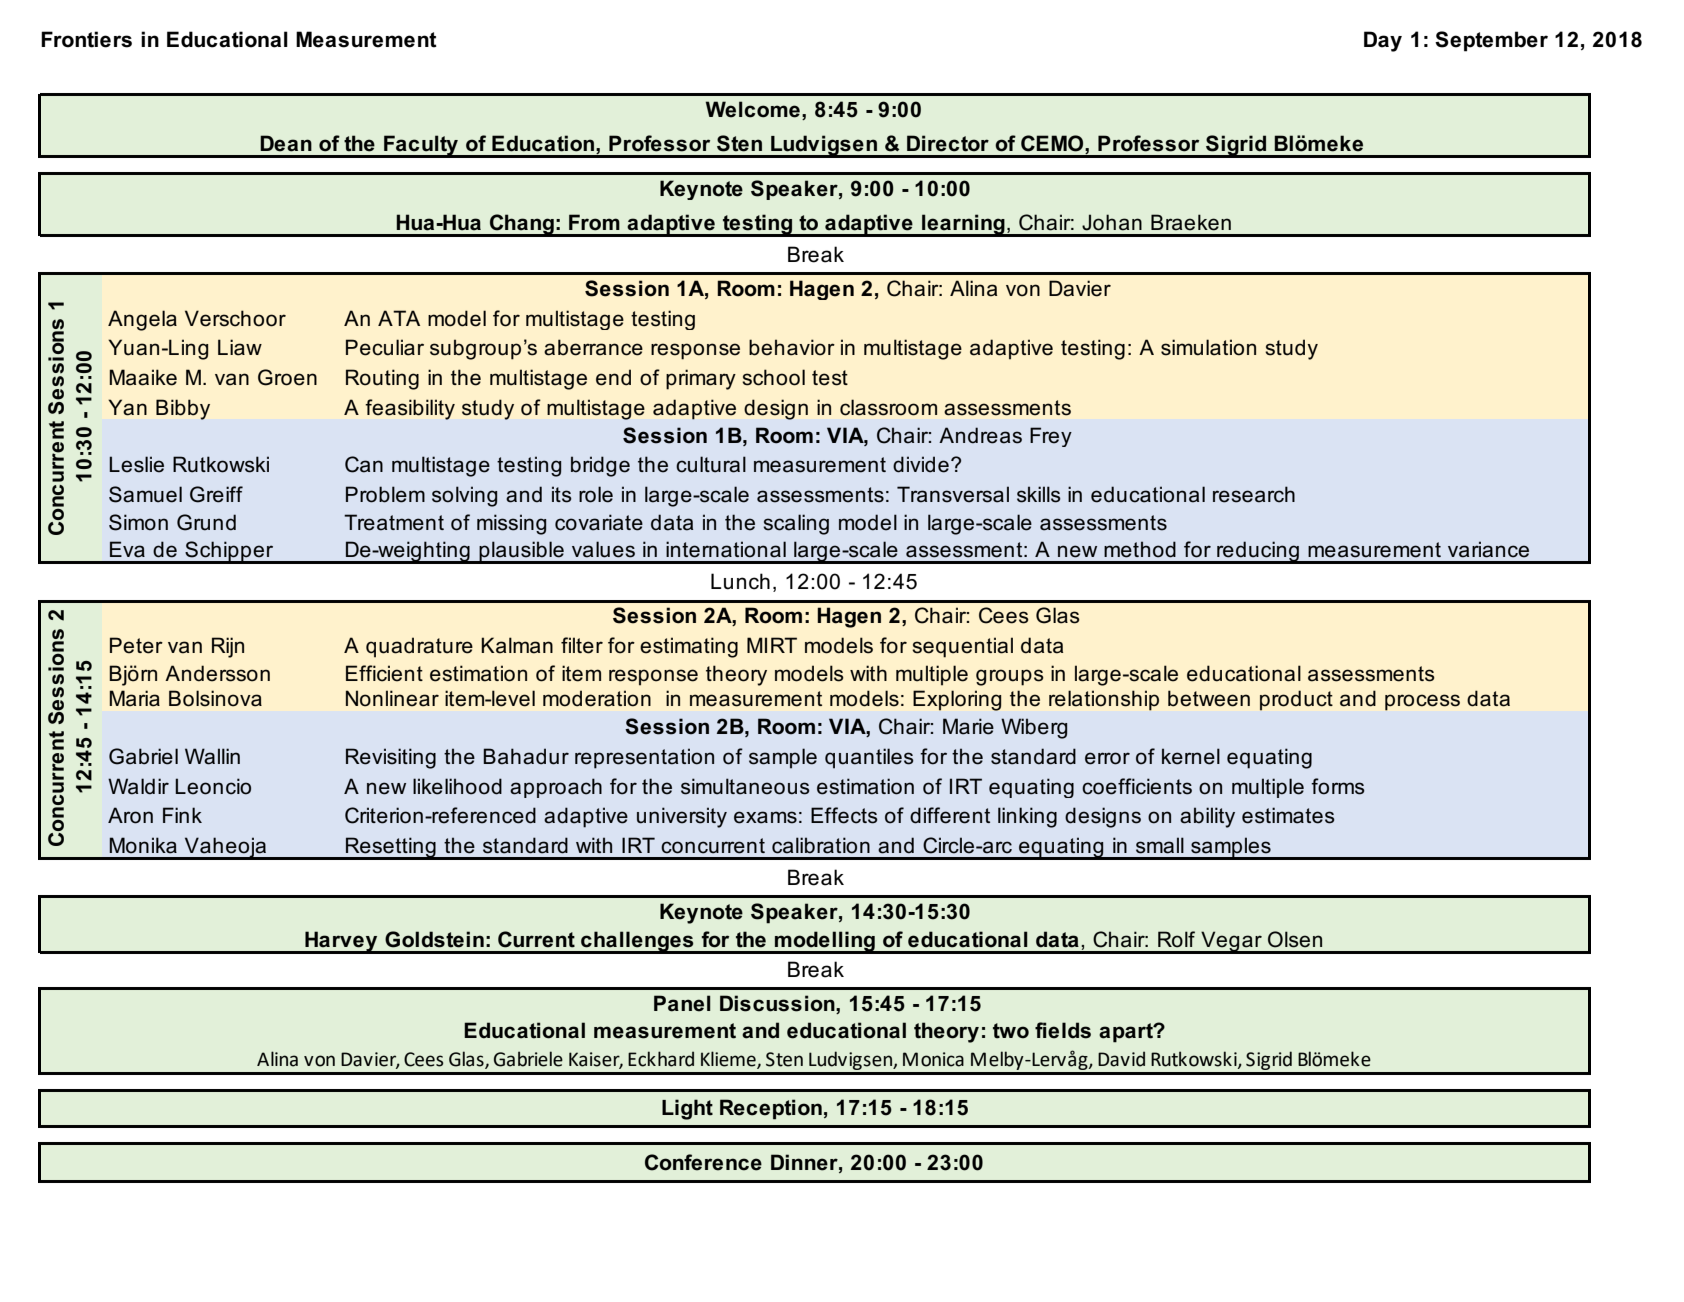 Image resolution: width=1684 pixels, height=1302 pixels. What do you see at coordinates (1258, 552) in the screenshot?
I see `reducing` at bounding box center [1258, 552].
